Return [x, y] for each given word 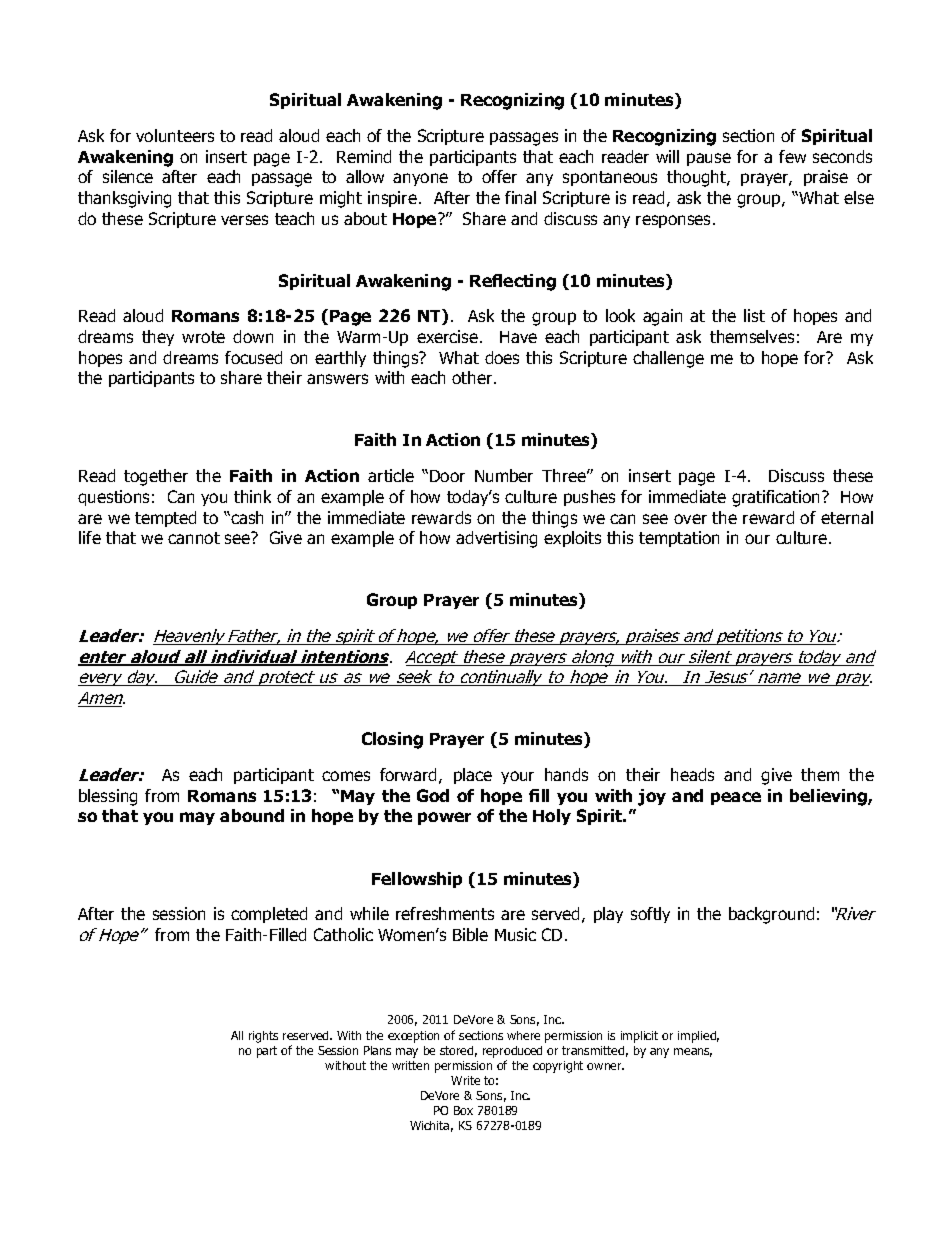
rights [263, 1037]
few [792, 156]
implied [698, 1037]
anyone [420, 179]
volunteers [175, 135]
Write [465, 1080]
